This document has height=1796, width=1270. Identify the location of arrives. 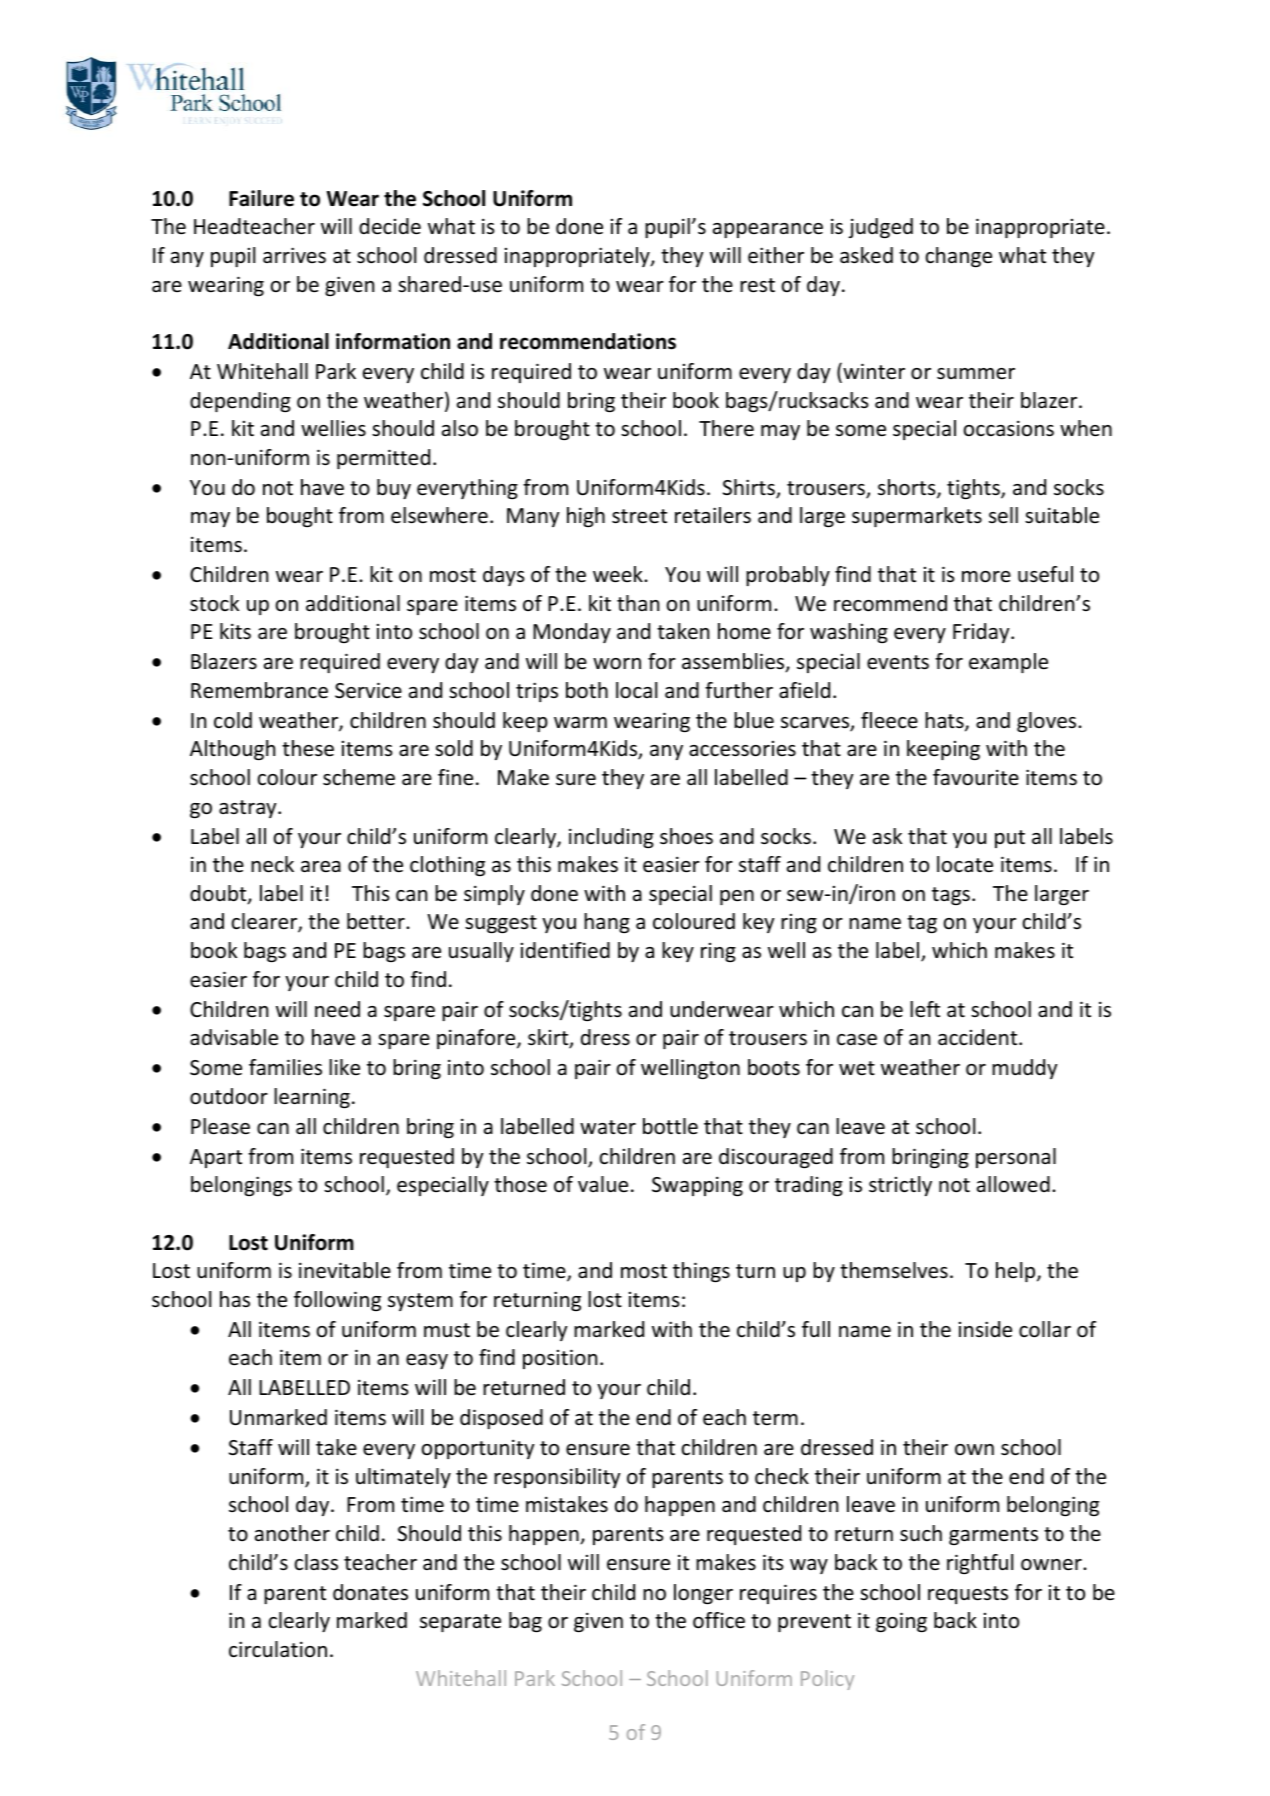
(294, 255).
